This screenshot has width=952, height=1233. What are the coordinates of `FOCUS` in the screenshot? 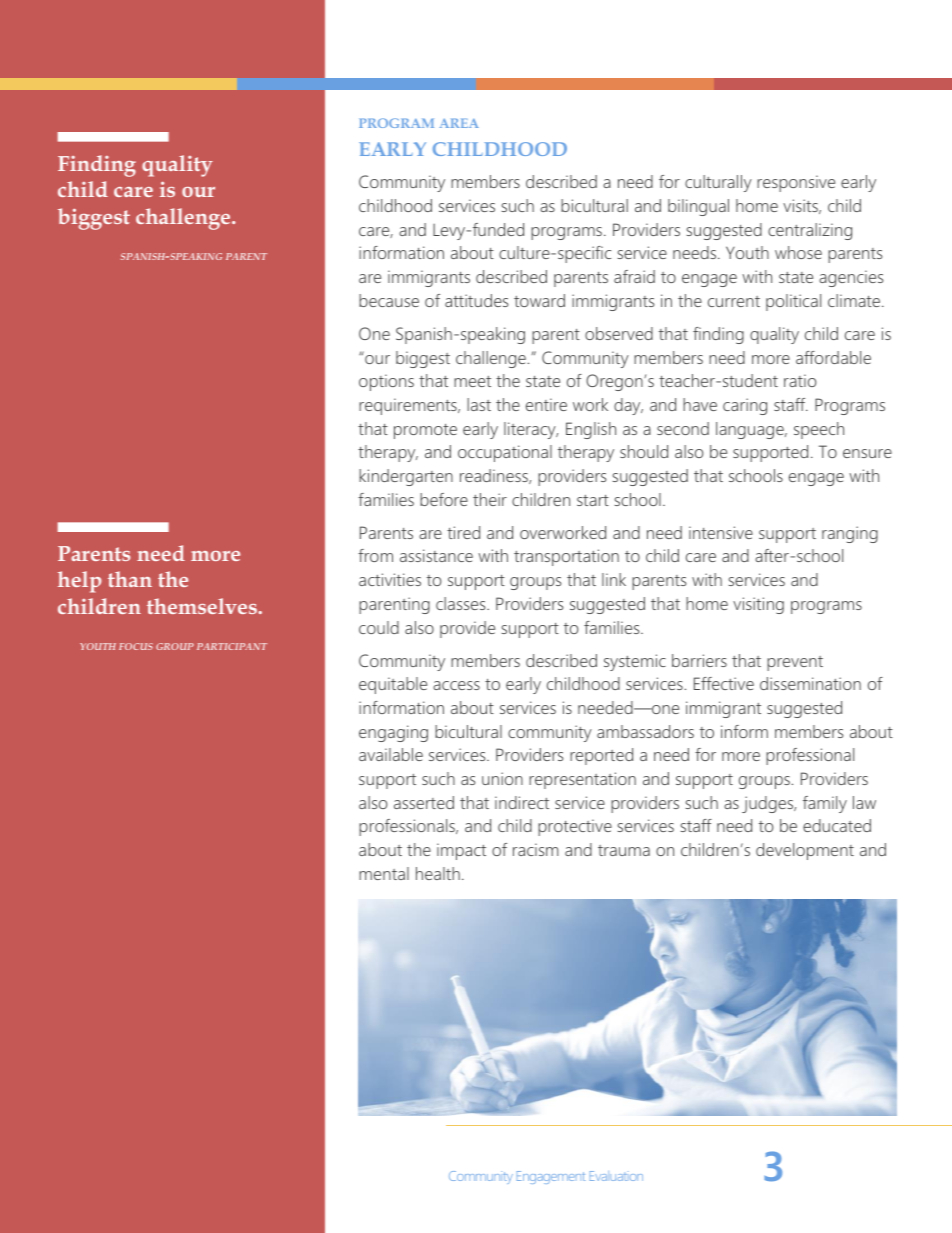 It's located at (136, 646).
